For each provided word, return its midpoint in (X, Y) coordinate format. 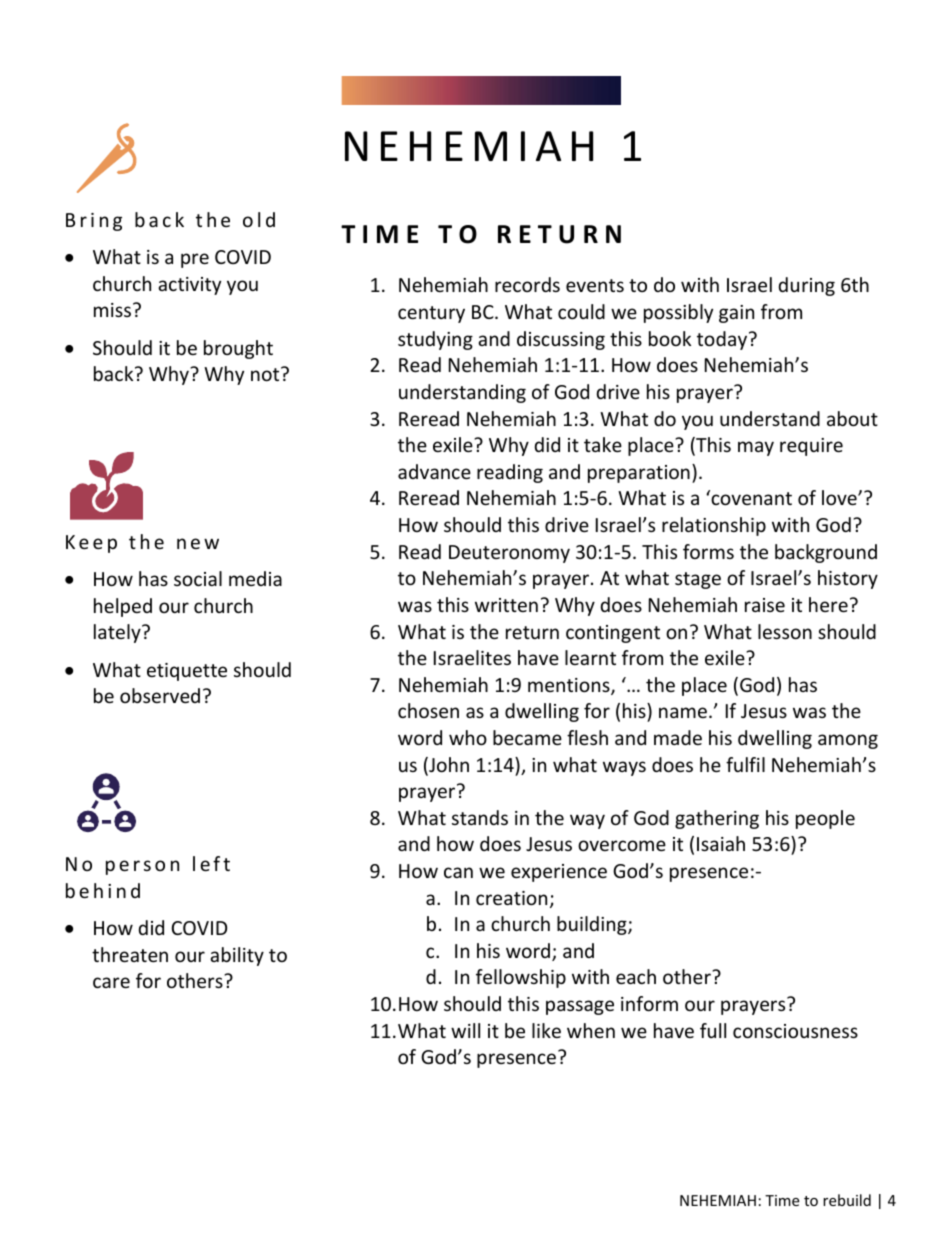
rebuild (847, 1200)
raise (765, 605)
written (506, 605)
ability (237, 956)
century (431, 314)
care (111, 982)
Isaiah (721, 843)
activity (189, 286)
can (458, 872)
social (198, 578)
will (465, 1030)
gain (736, 314)
